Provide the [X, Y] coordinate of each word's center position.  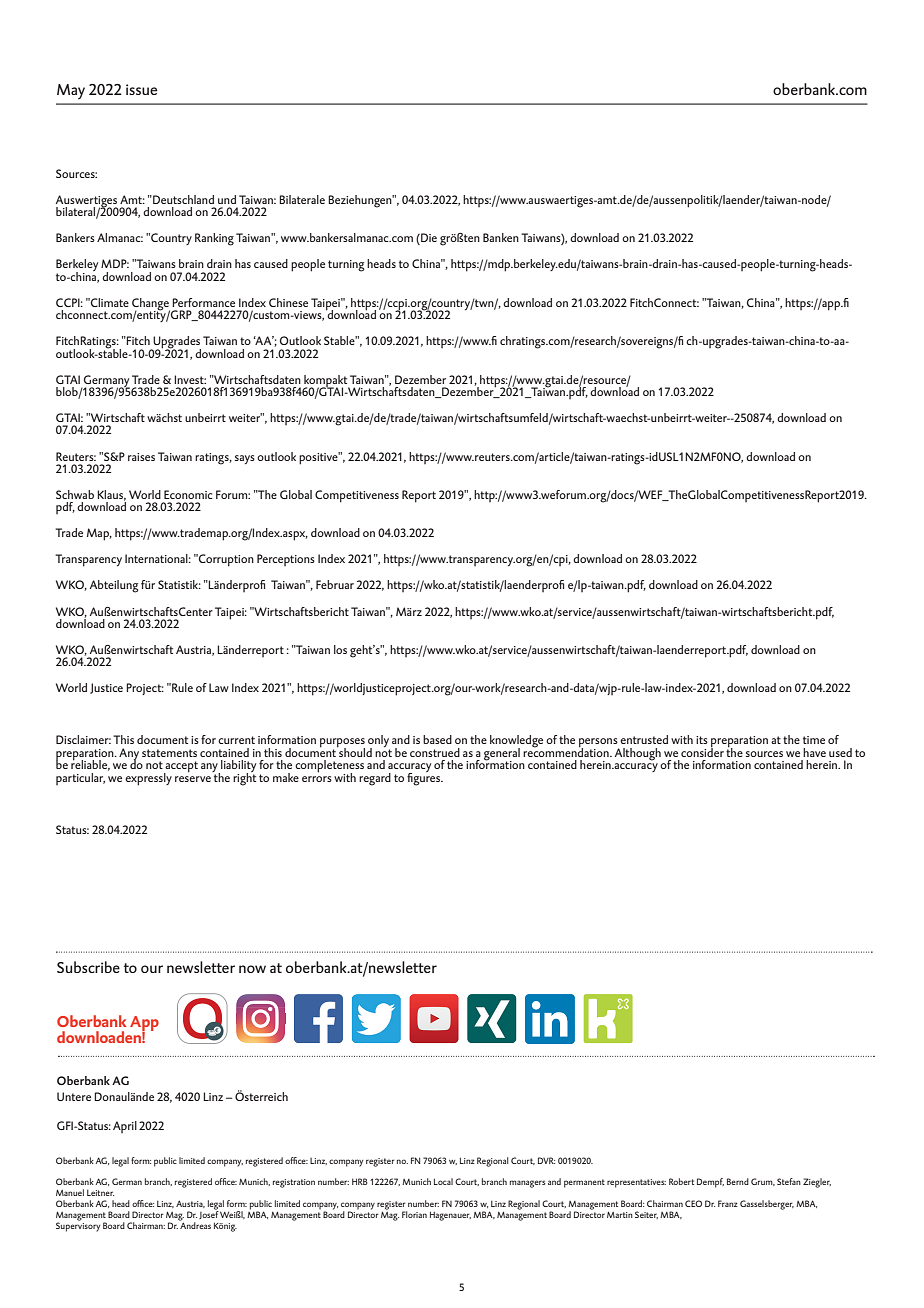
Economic [188, 494]
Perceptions [286, 560]
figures [425, 778]
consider [702, 751]
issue [141, 89]
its [702, 740]
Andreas [195, 1224]
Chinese [288, 302]
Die [428, 239]
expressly [148, 779]
